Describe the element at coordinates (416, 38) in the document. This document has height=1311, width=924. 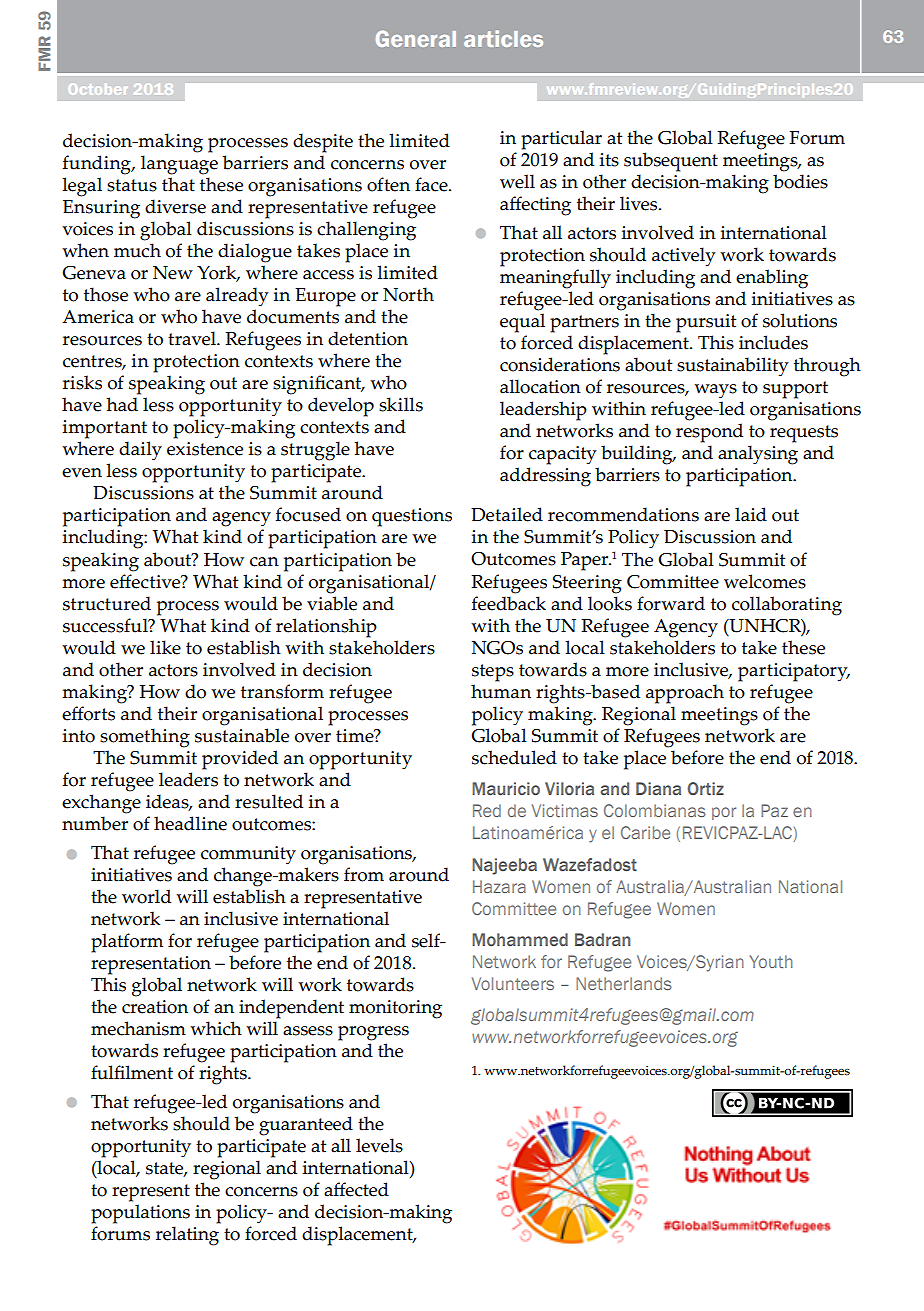
I see `General` at that location.
